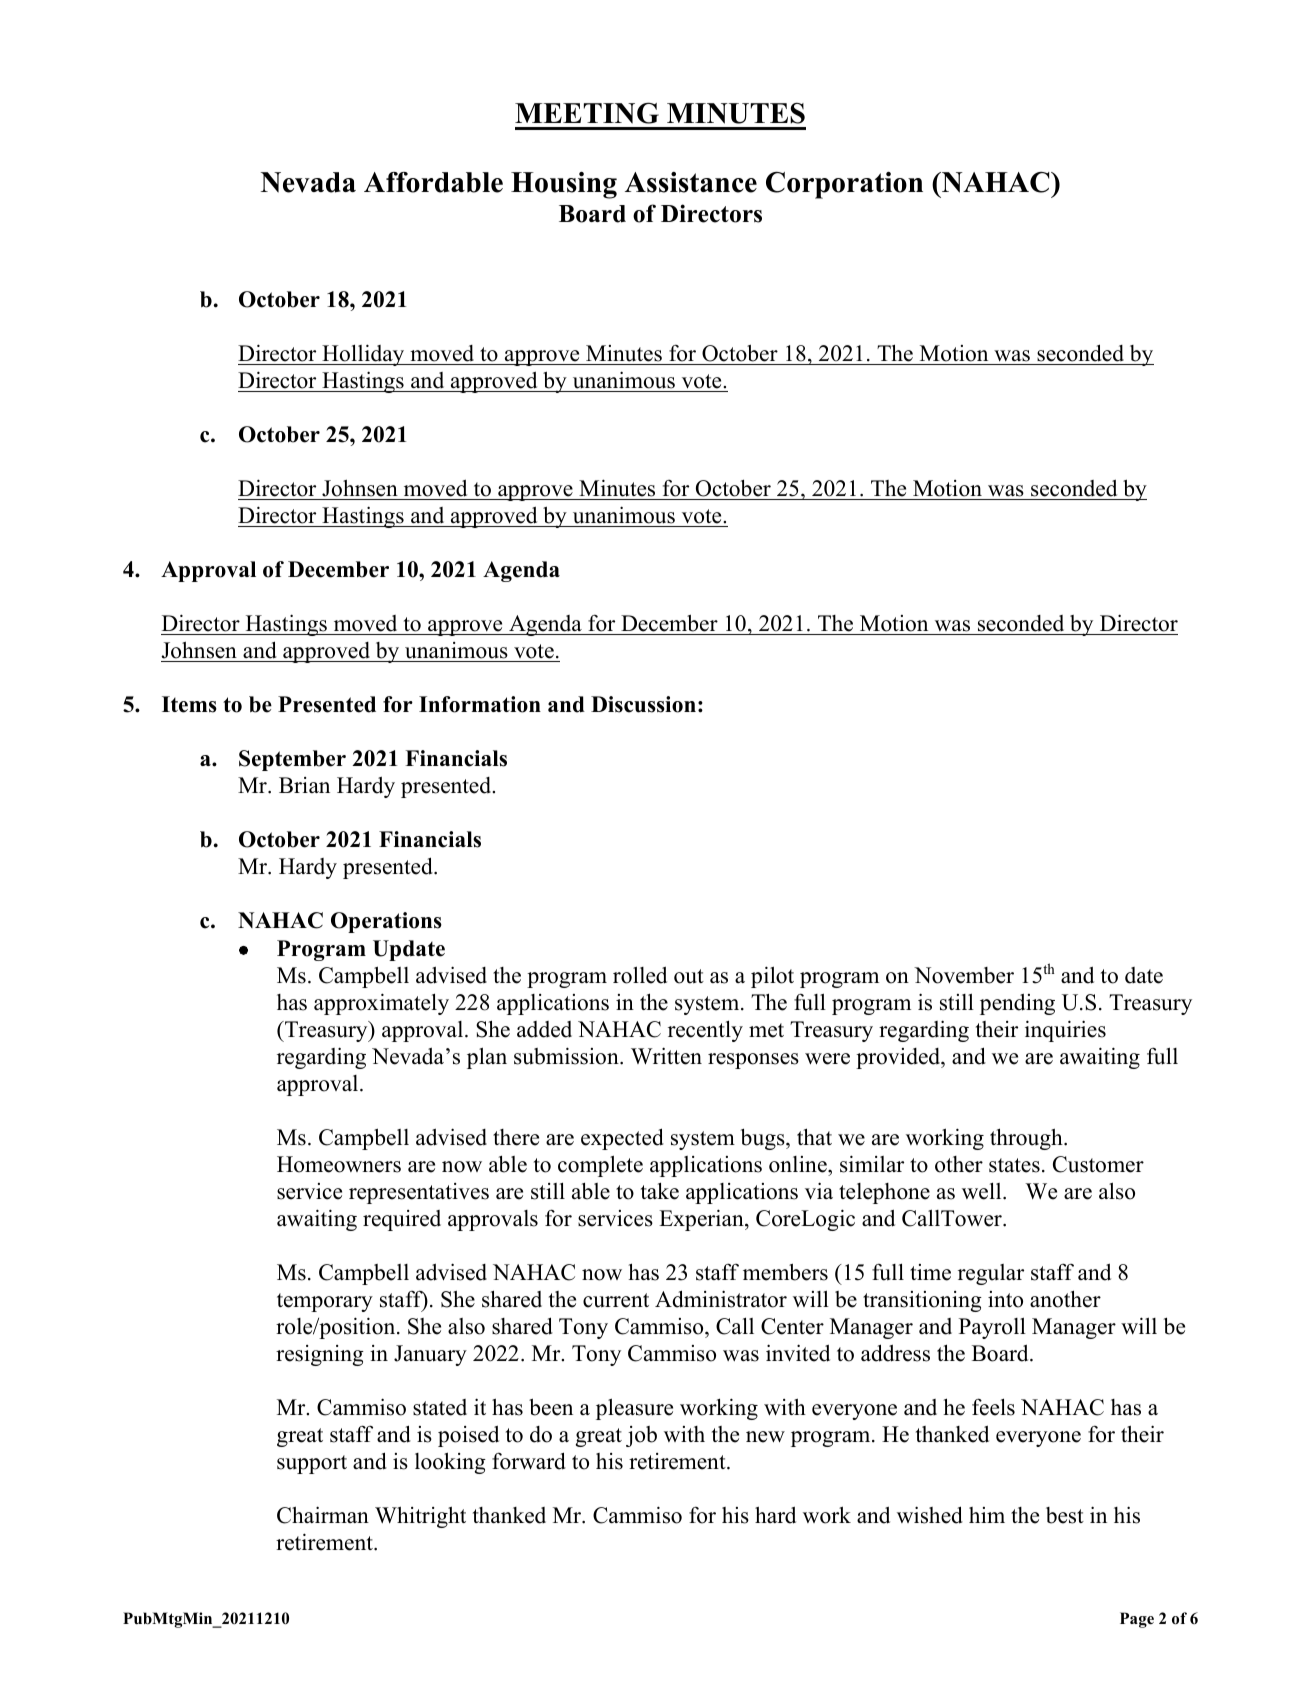  What do you see at coordinates (323, 1515) in the image?
I see `Chairman` at bounding box center [323, 1515].
